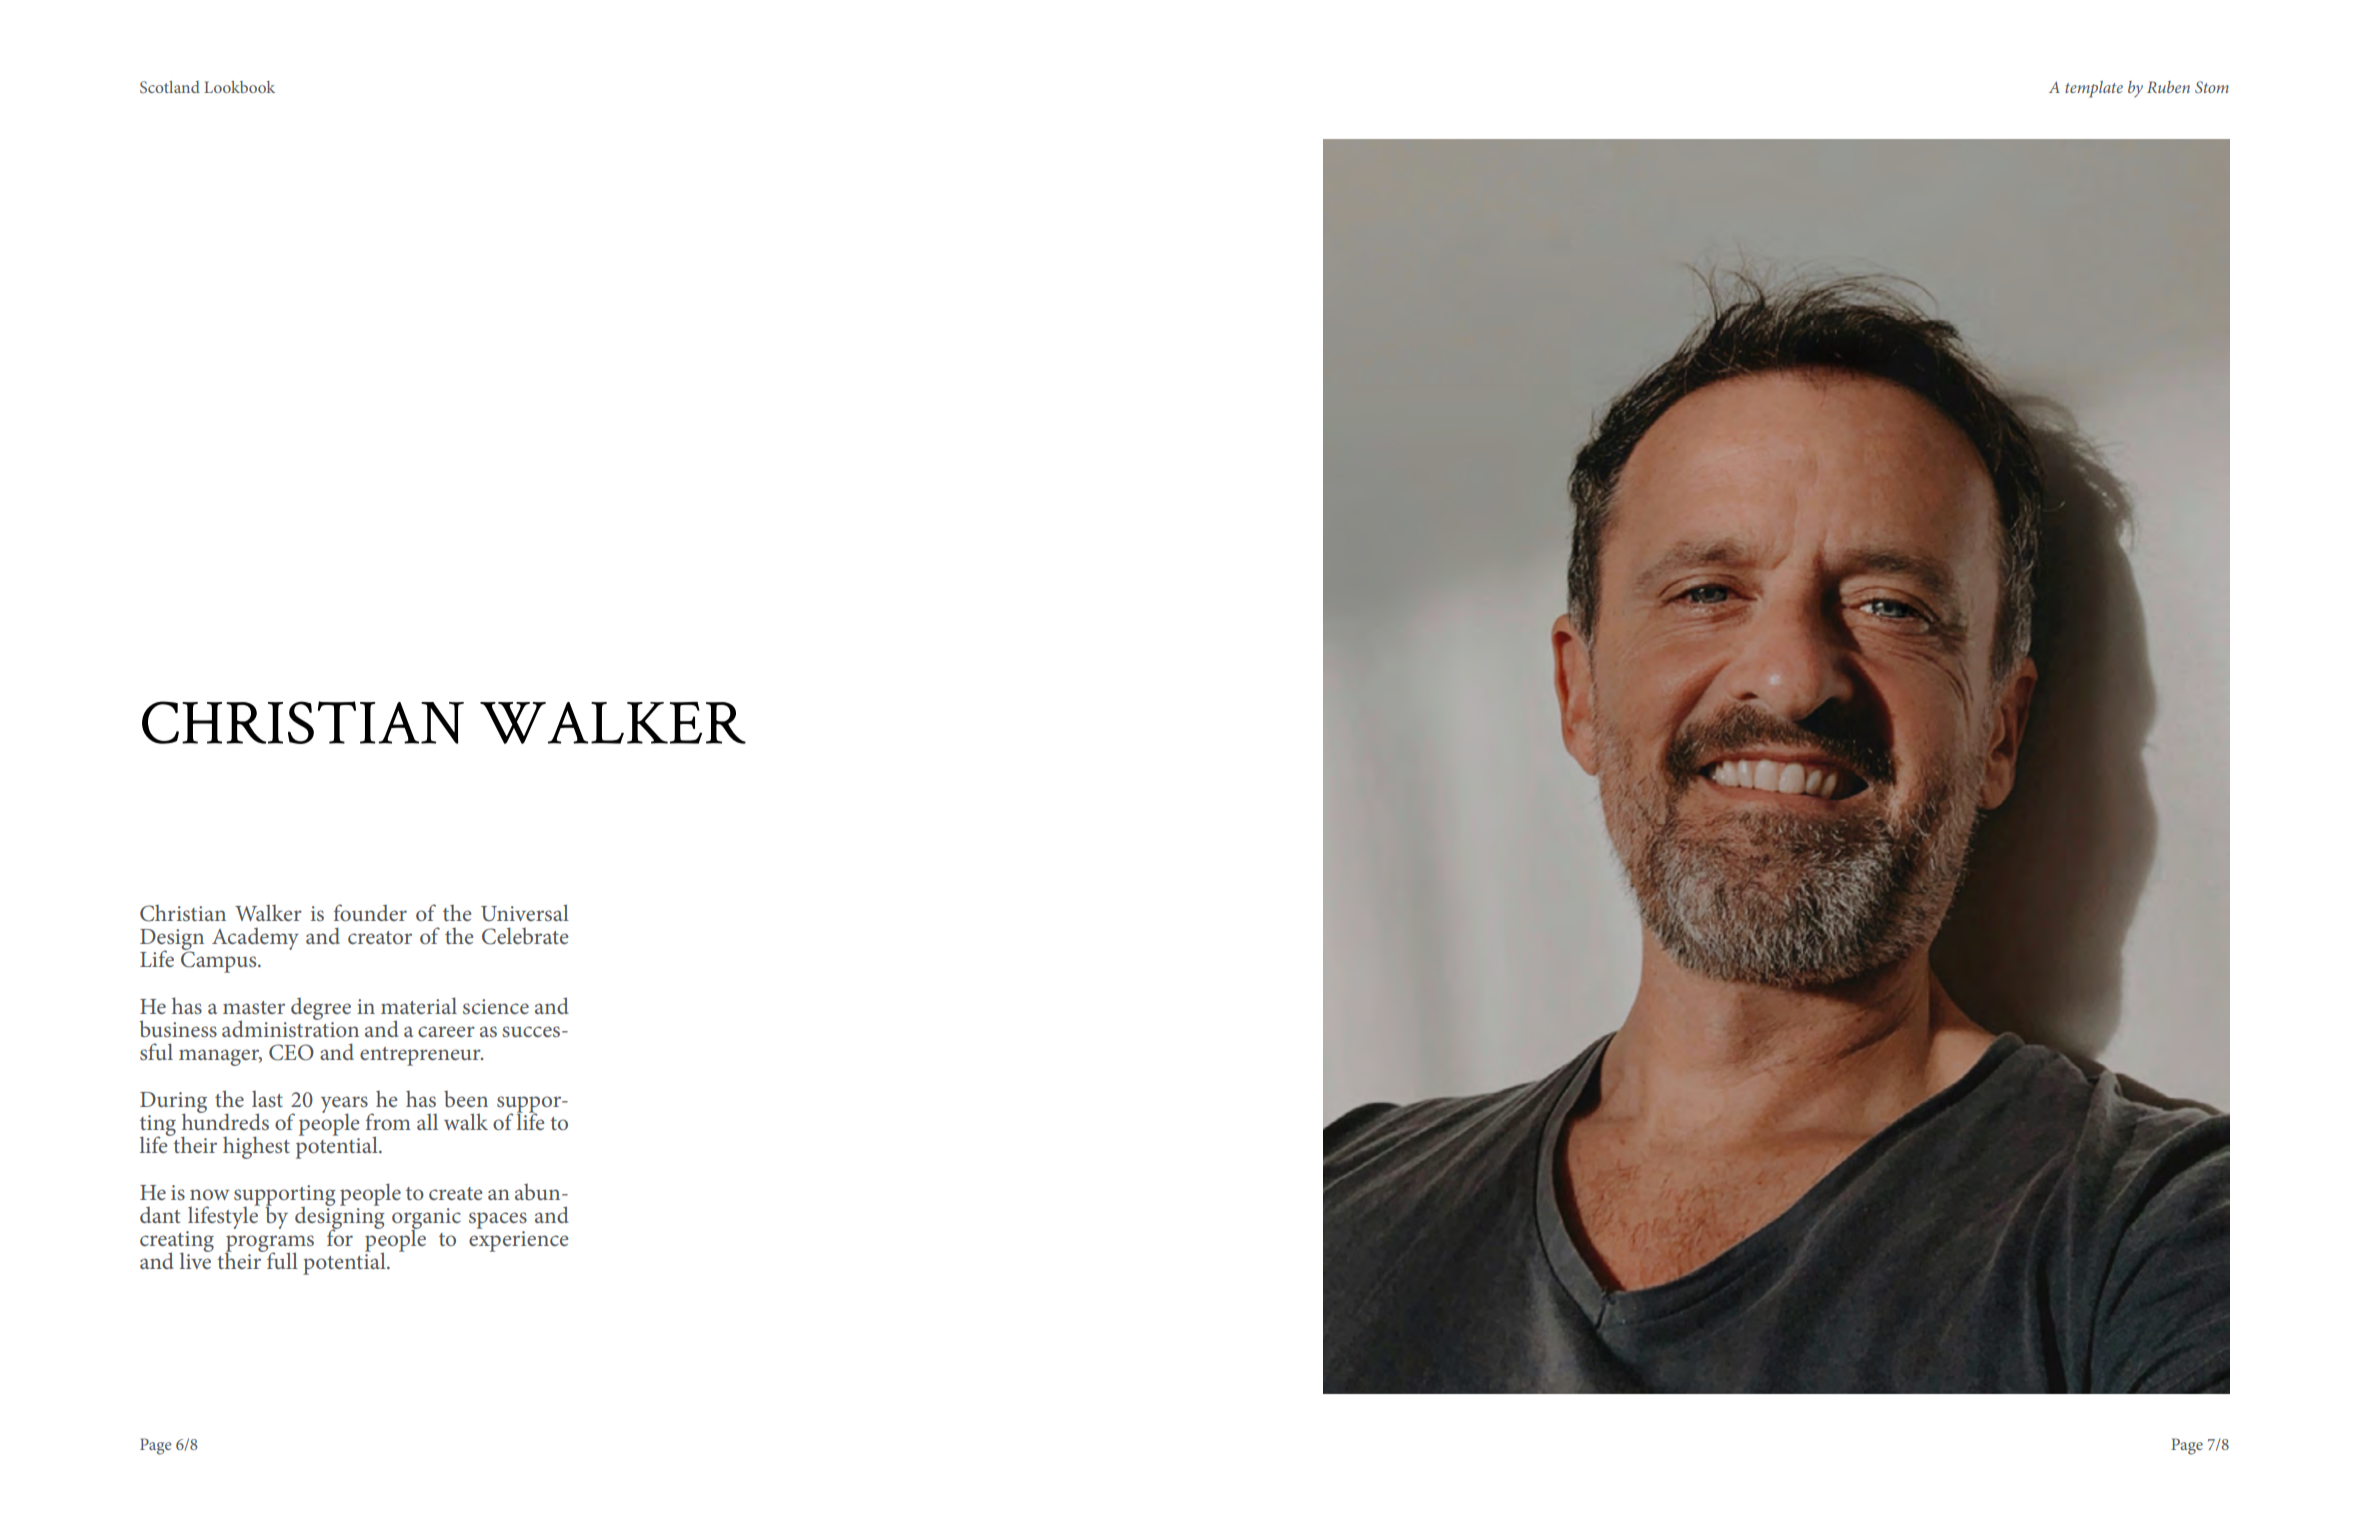 This screenshot has width=2369, height=1533. I want to click on experience, so click(518, 1241).
